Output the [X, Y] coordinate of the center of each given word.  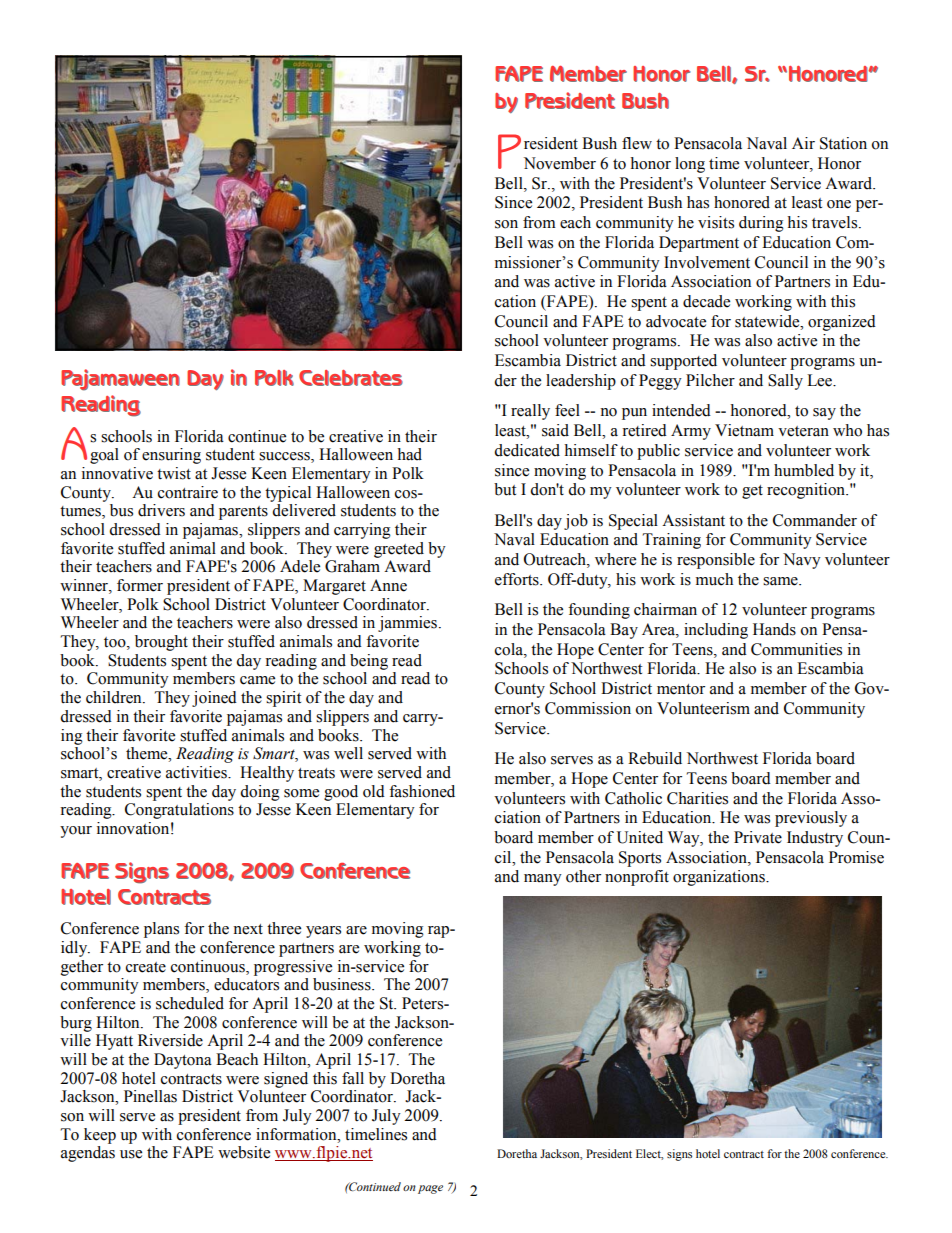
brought [161, 643]
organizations [720, 878]
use [131, 1154]
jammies [409, 624]
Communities [796, 649]
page [430, 1189]
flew [637, 143]
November [560, 163]
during [761, 224]
